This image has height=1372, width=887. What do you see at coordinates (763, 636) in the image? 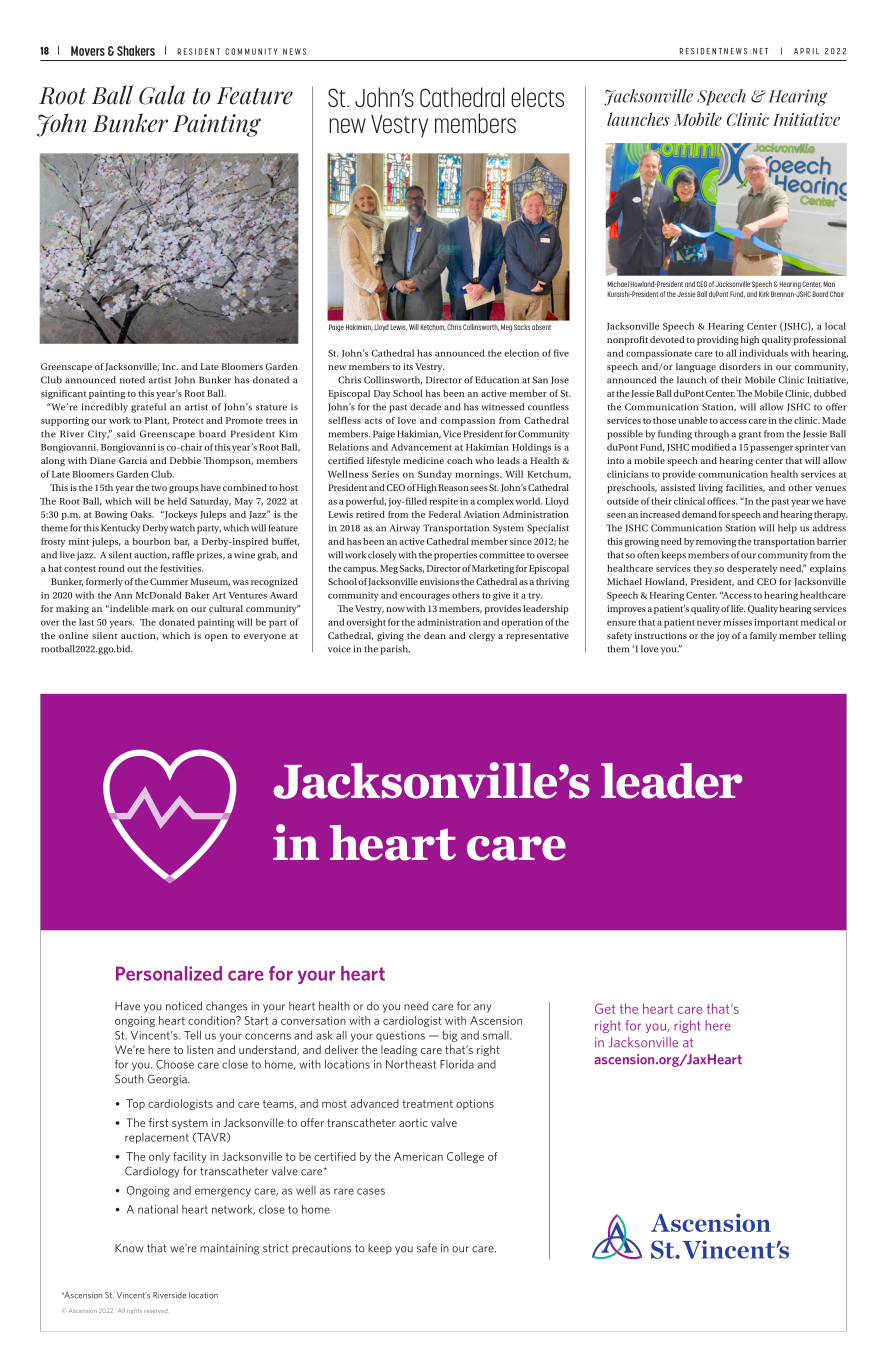
I see `family` at bounding box center [763, 636].
